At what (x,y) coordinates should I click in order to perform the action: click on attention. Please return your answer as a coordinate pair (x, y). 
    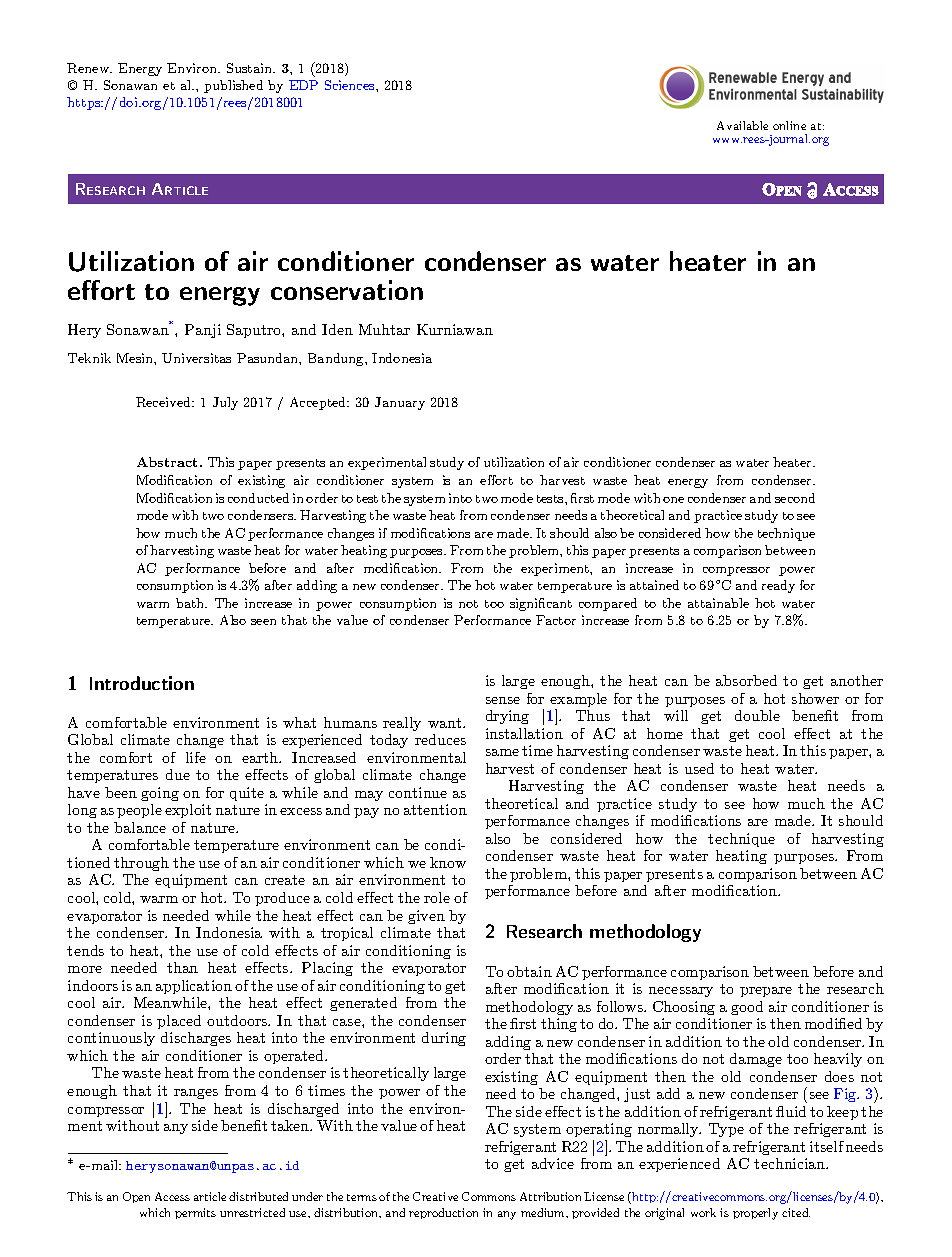
    Looking at the image, I should click on (435, 809).
